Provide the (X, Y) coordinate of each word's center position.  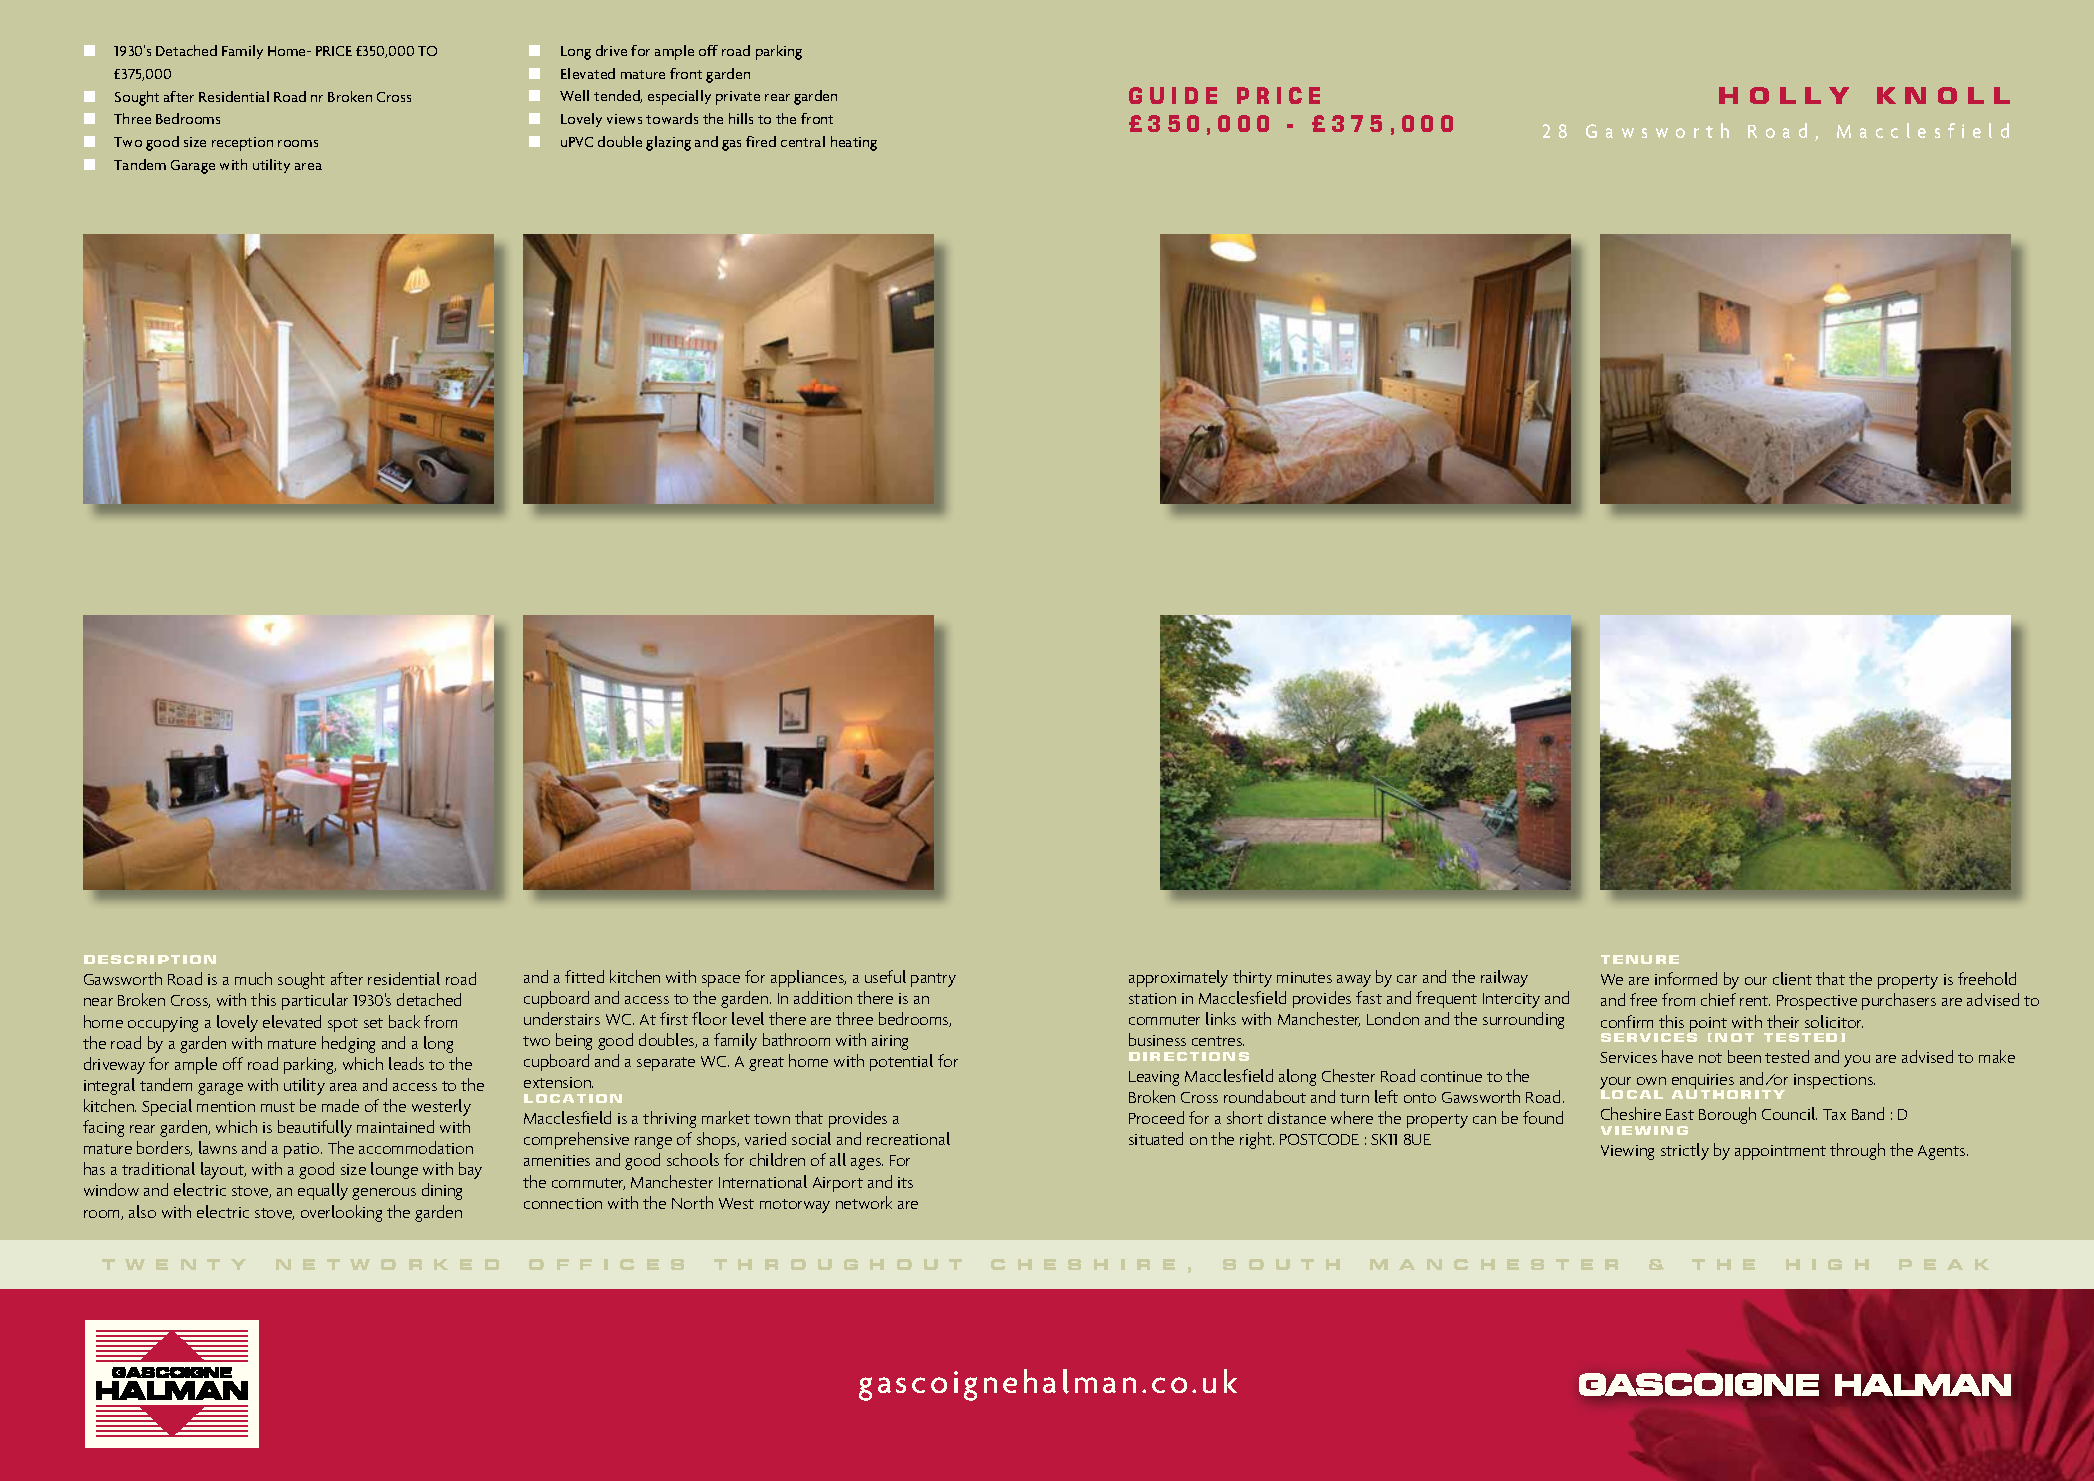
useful (885, 976)
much (253, 978)
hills (741, 118)
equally (323, 1191)
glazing (668, 143)
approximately (1178, 978)
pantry (933, 980)
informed (1686, 978)
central (803, 141)
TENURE (1640, 959)
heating (854, 143)
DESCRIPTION (150, 959)
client (1792, 978)
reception (242, 144)
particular (315, 1001)
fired (761, 141)
